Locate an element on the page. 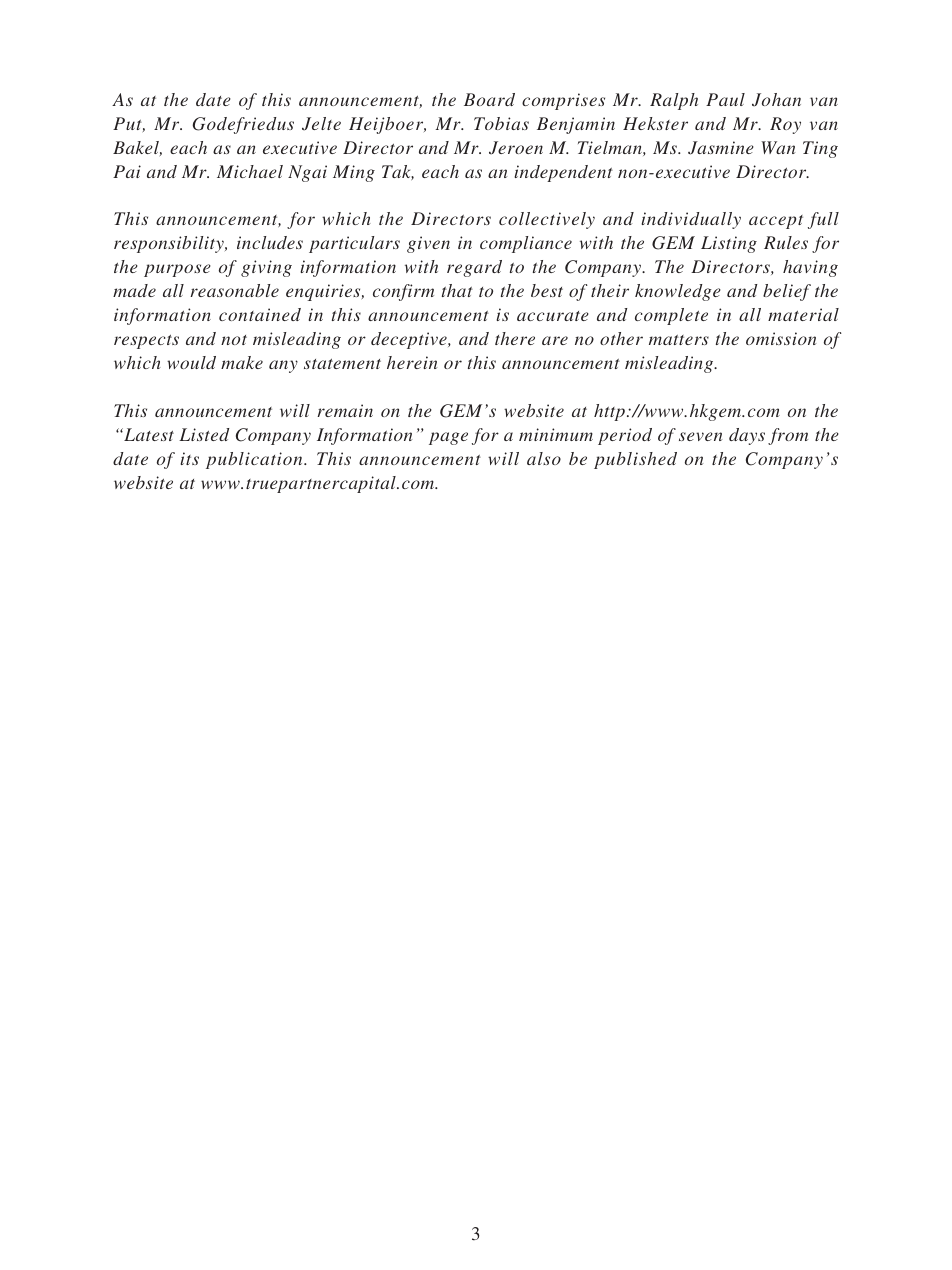  its is located at coordinates (189, 458).
